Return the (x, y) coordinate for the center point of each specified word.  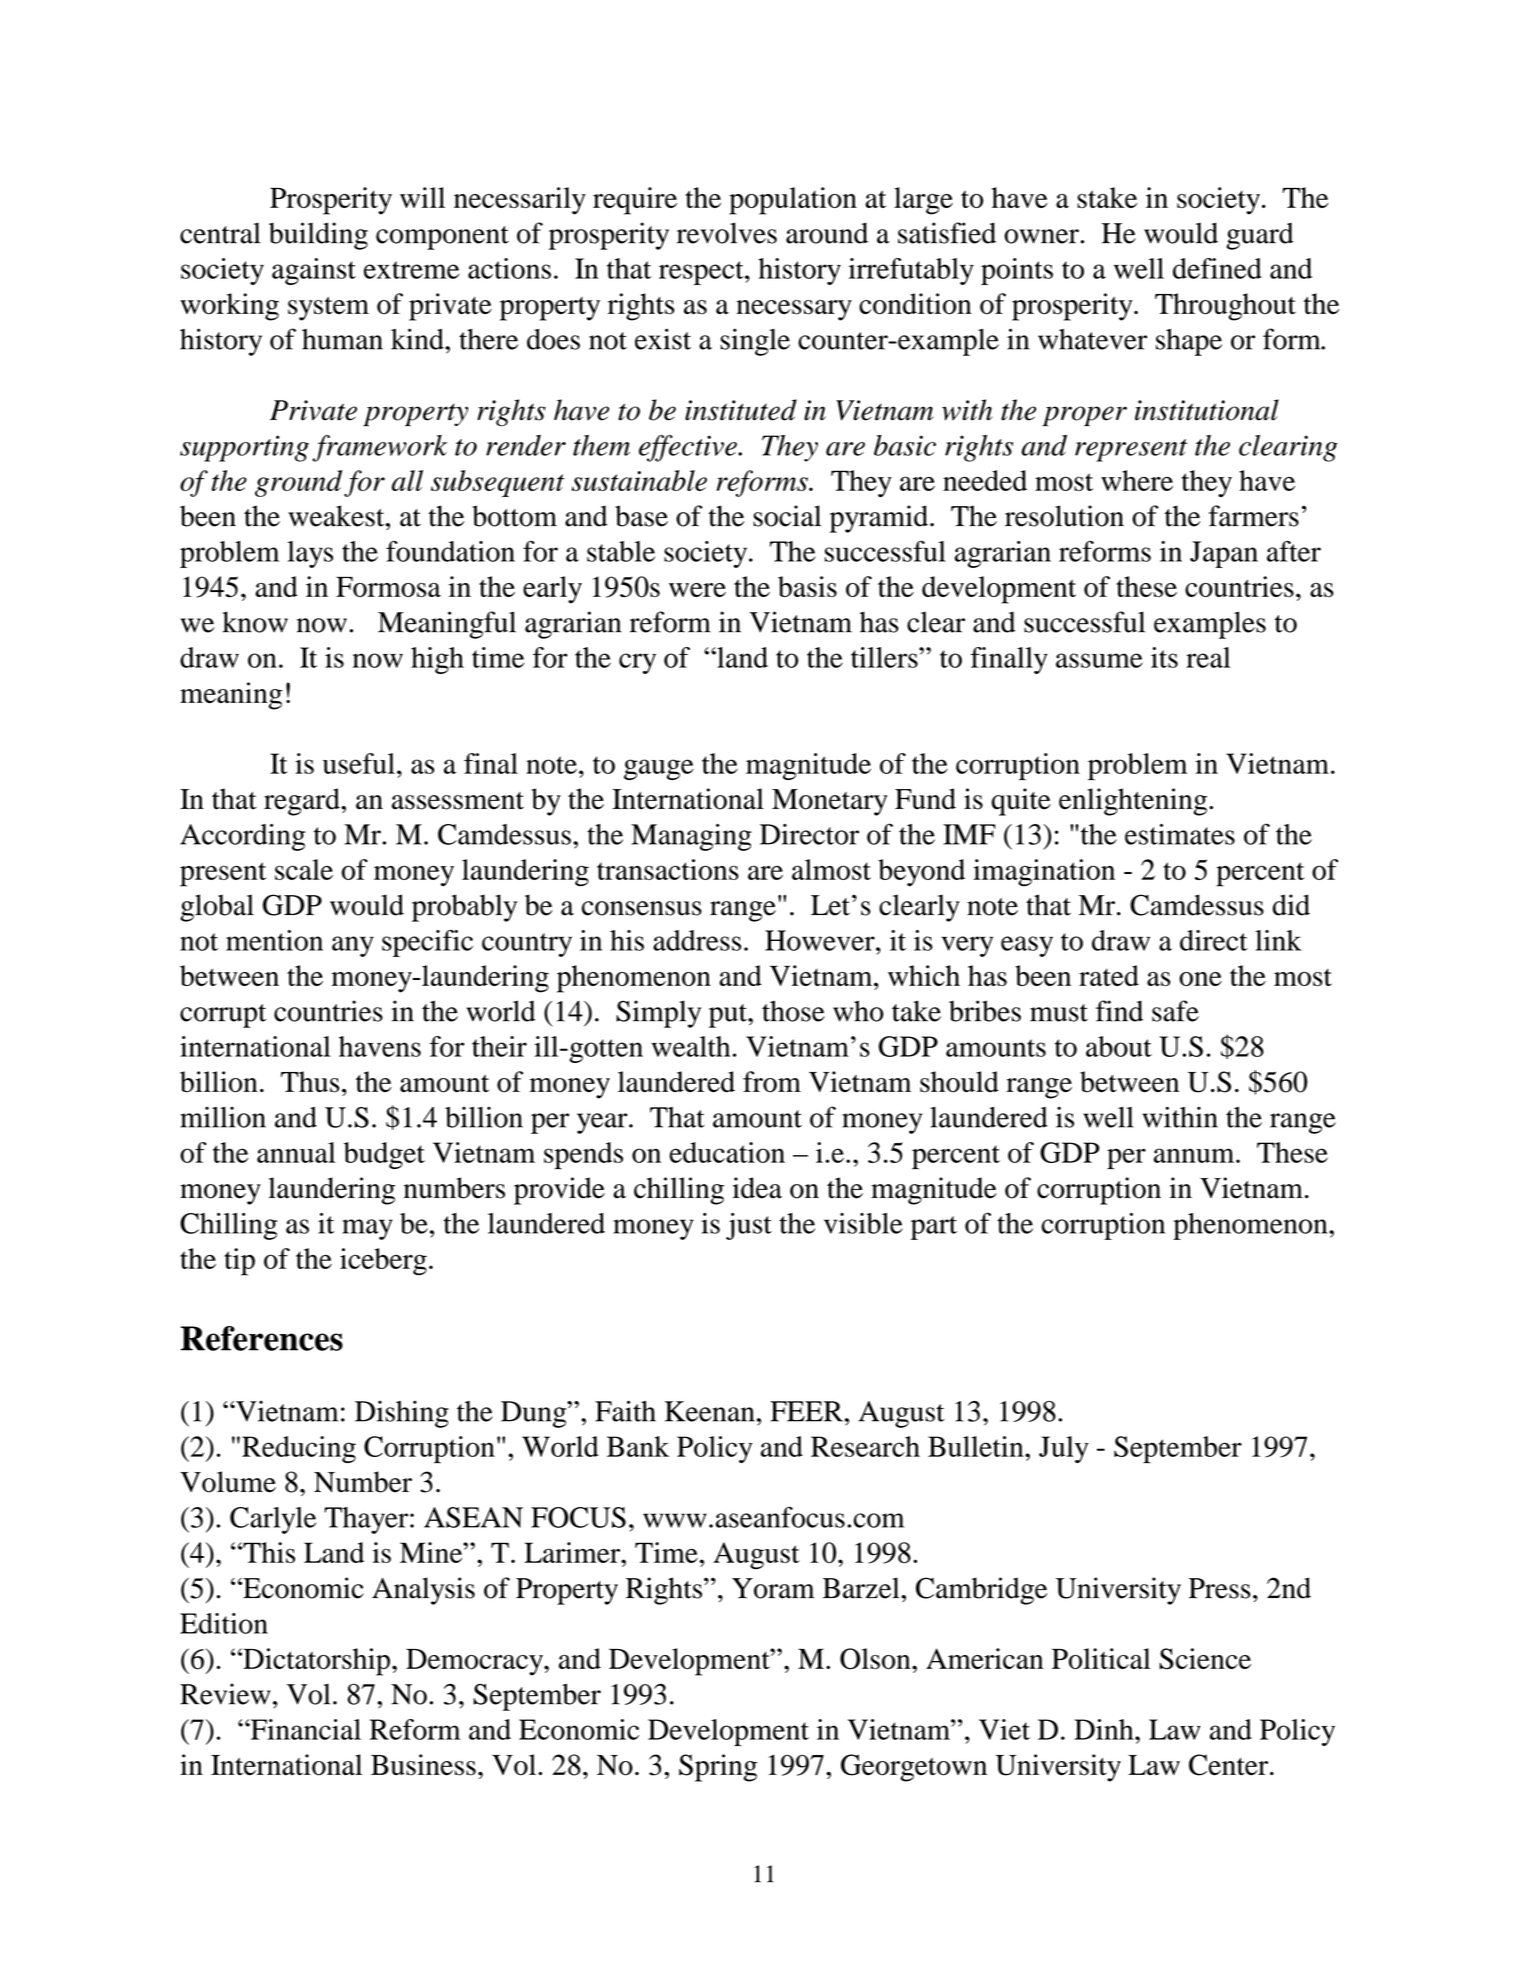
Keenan (710, 1411)
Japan (1224, 554)
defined (1217, 268)
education (727, 1152)
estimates (1180, 834)
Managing (691, 837)
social (787, 516)
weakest (337, 516)
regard (303, 802)
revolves (727, 233)
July (1064, 1449)
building (318, 236)
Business (423, 1765)
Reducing (299, 1449)
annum (1195, 1155)
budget (384, 1155)
